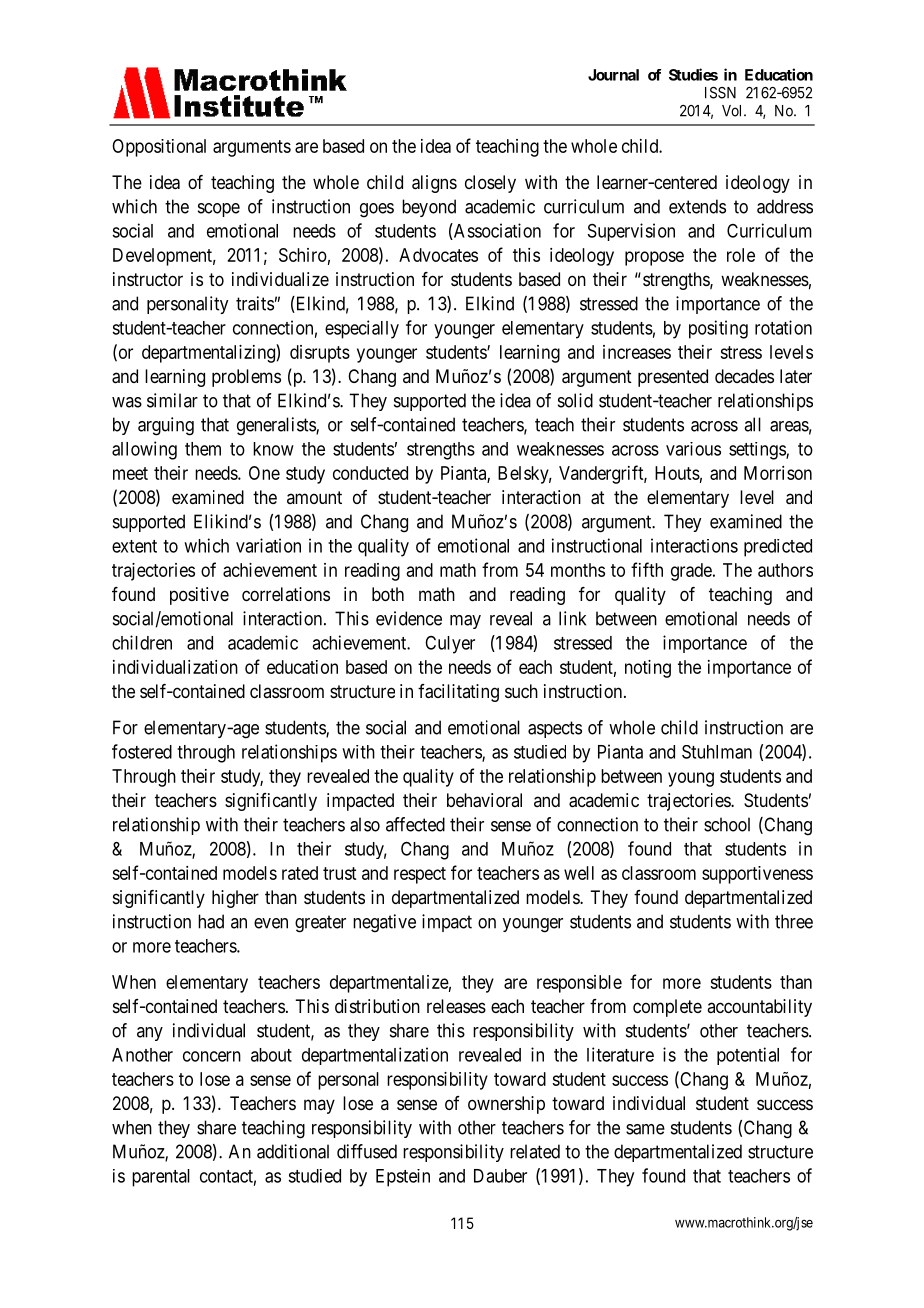  I want to click on same, so click(645, 1129).
